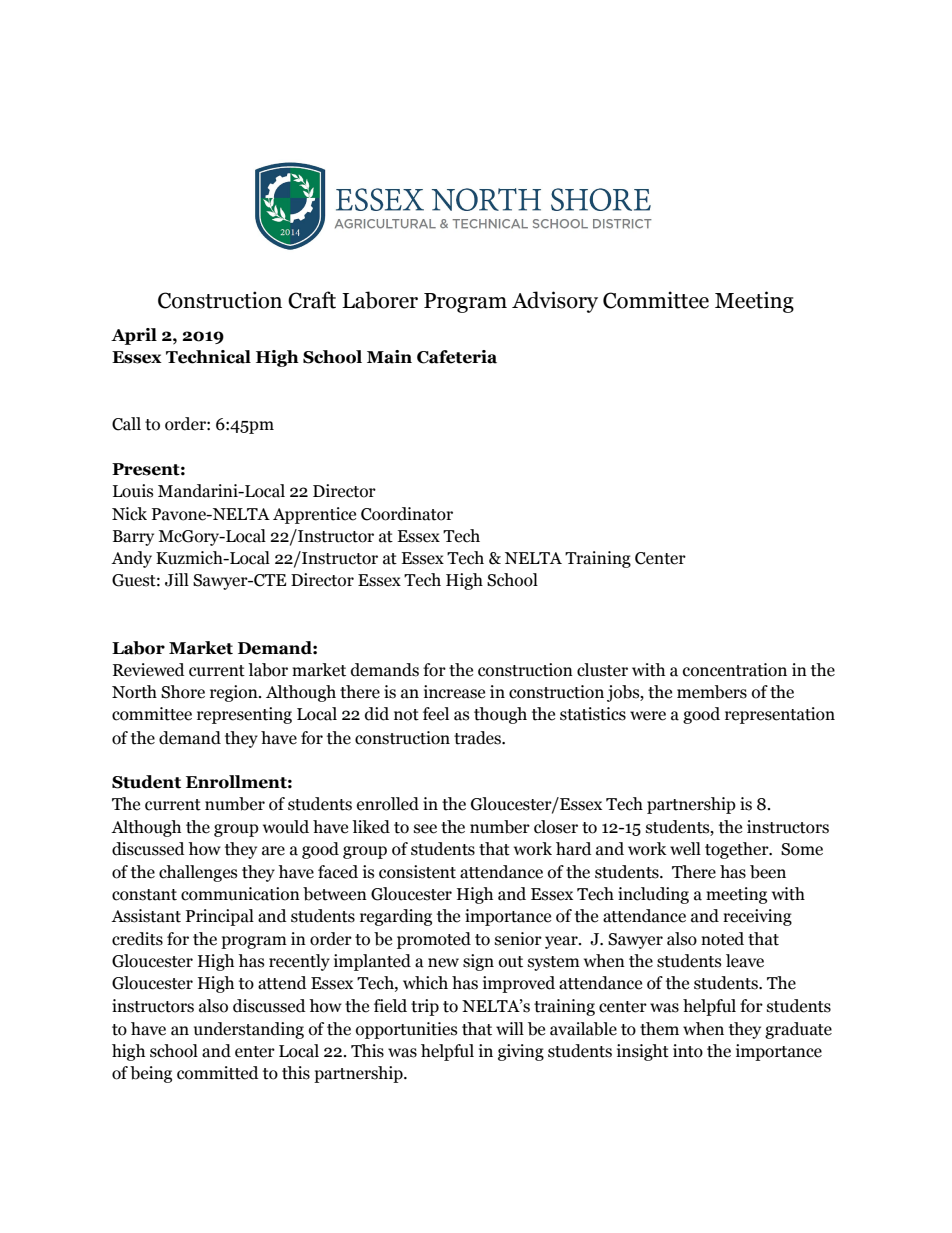  Describe the element at coordinates (134, 336) in the document. I see `April` at that location.
